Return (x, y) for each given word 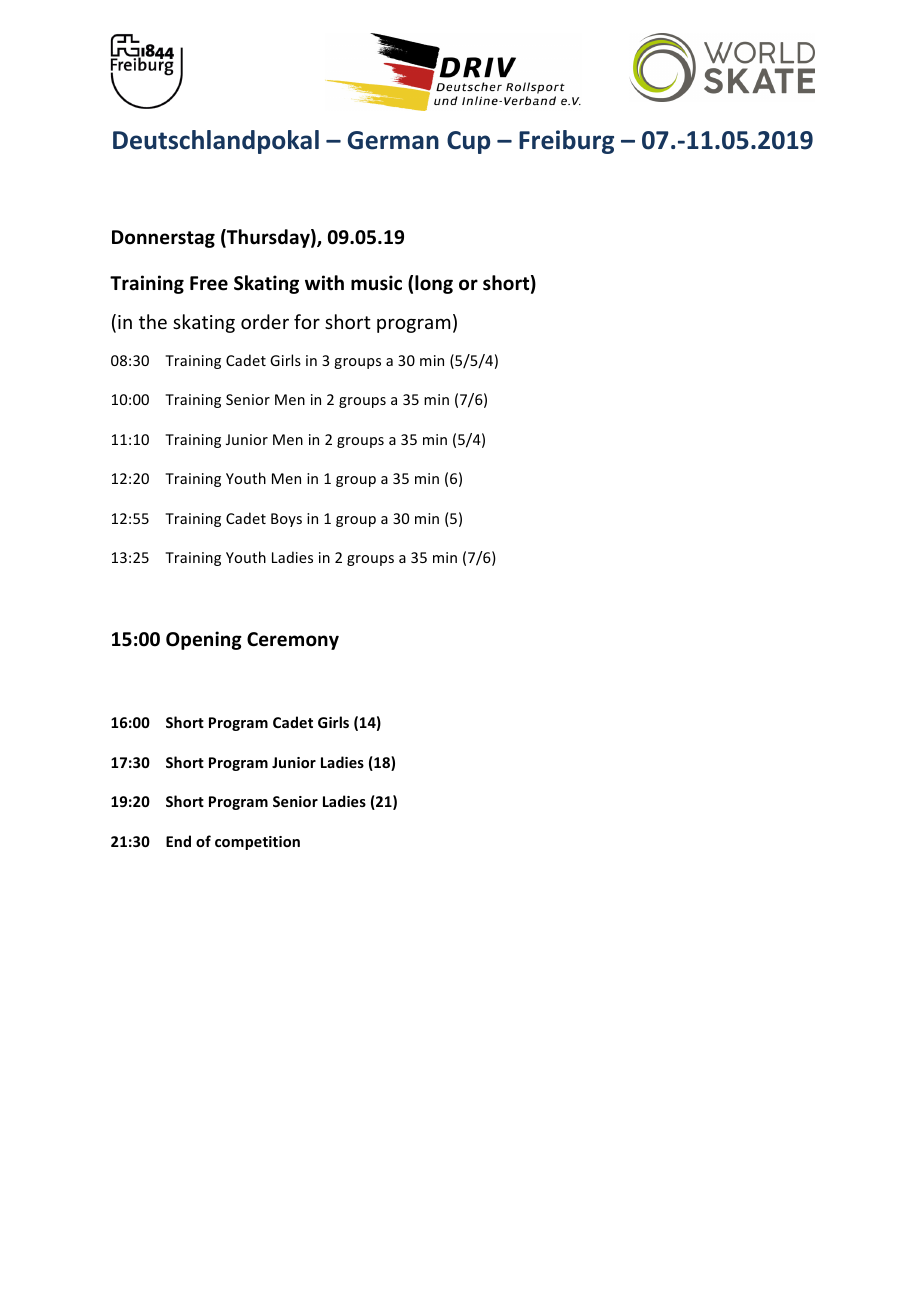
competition (257, 843)
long (434, 284)
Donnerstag (163, 239)
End (178, 841)
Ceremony (293, 641)
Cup (468, 142)
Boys (286, 520)
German (393, 140)
